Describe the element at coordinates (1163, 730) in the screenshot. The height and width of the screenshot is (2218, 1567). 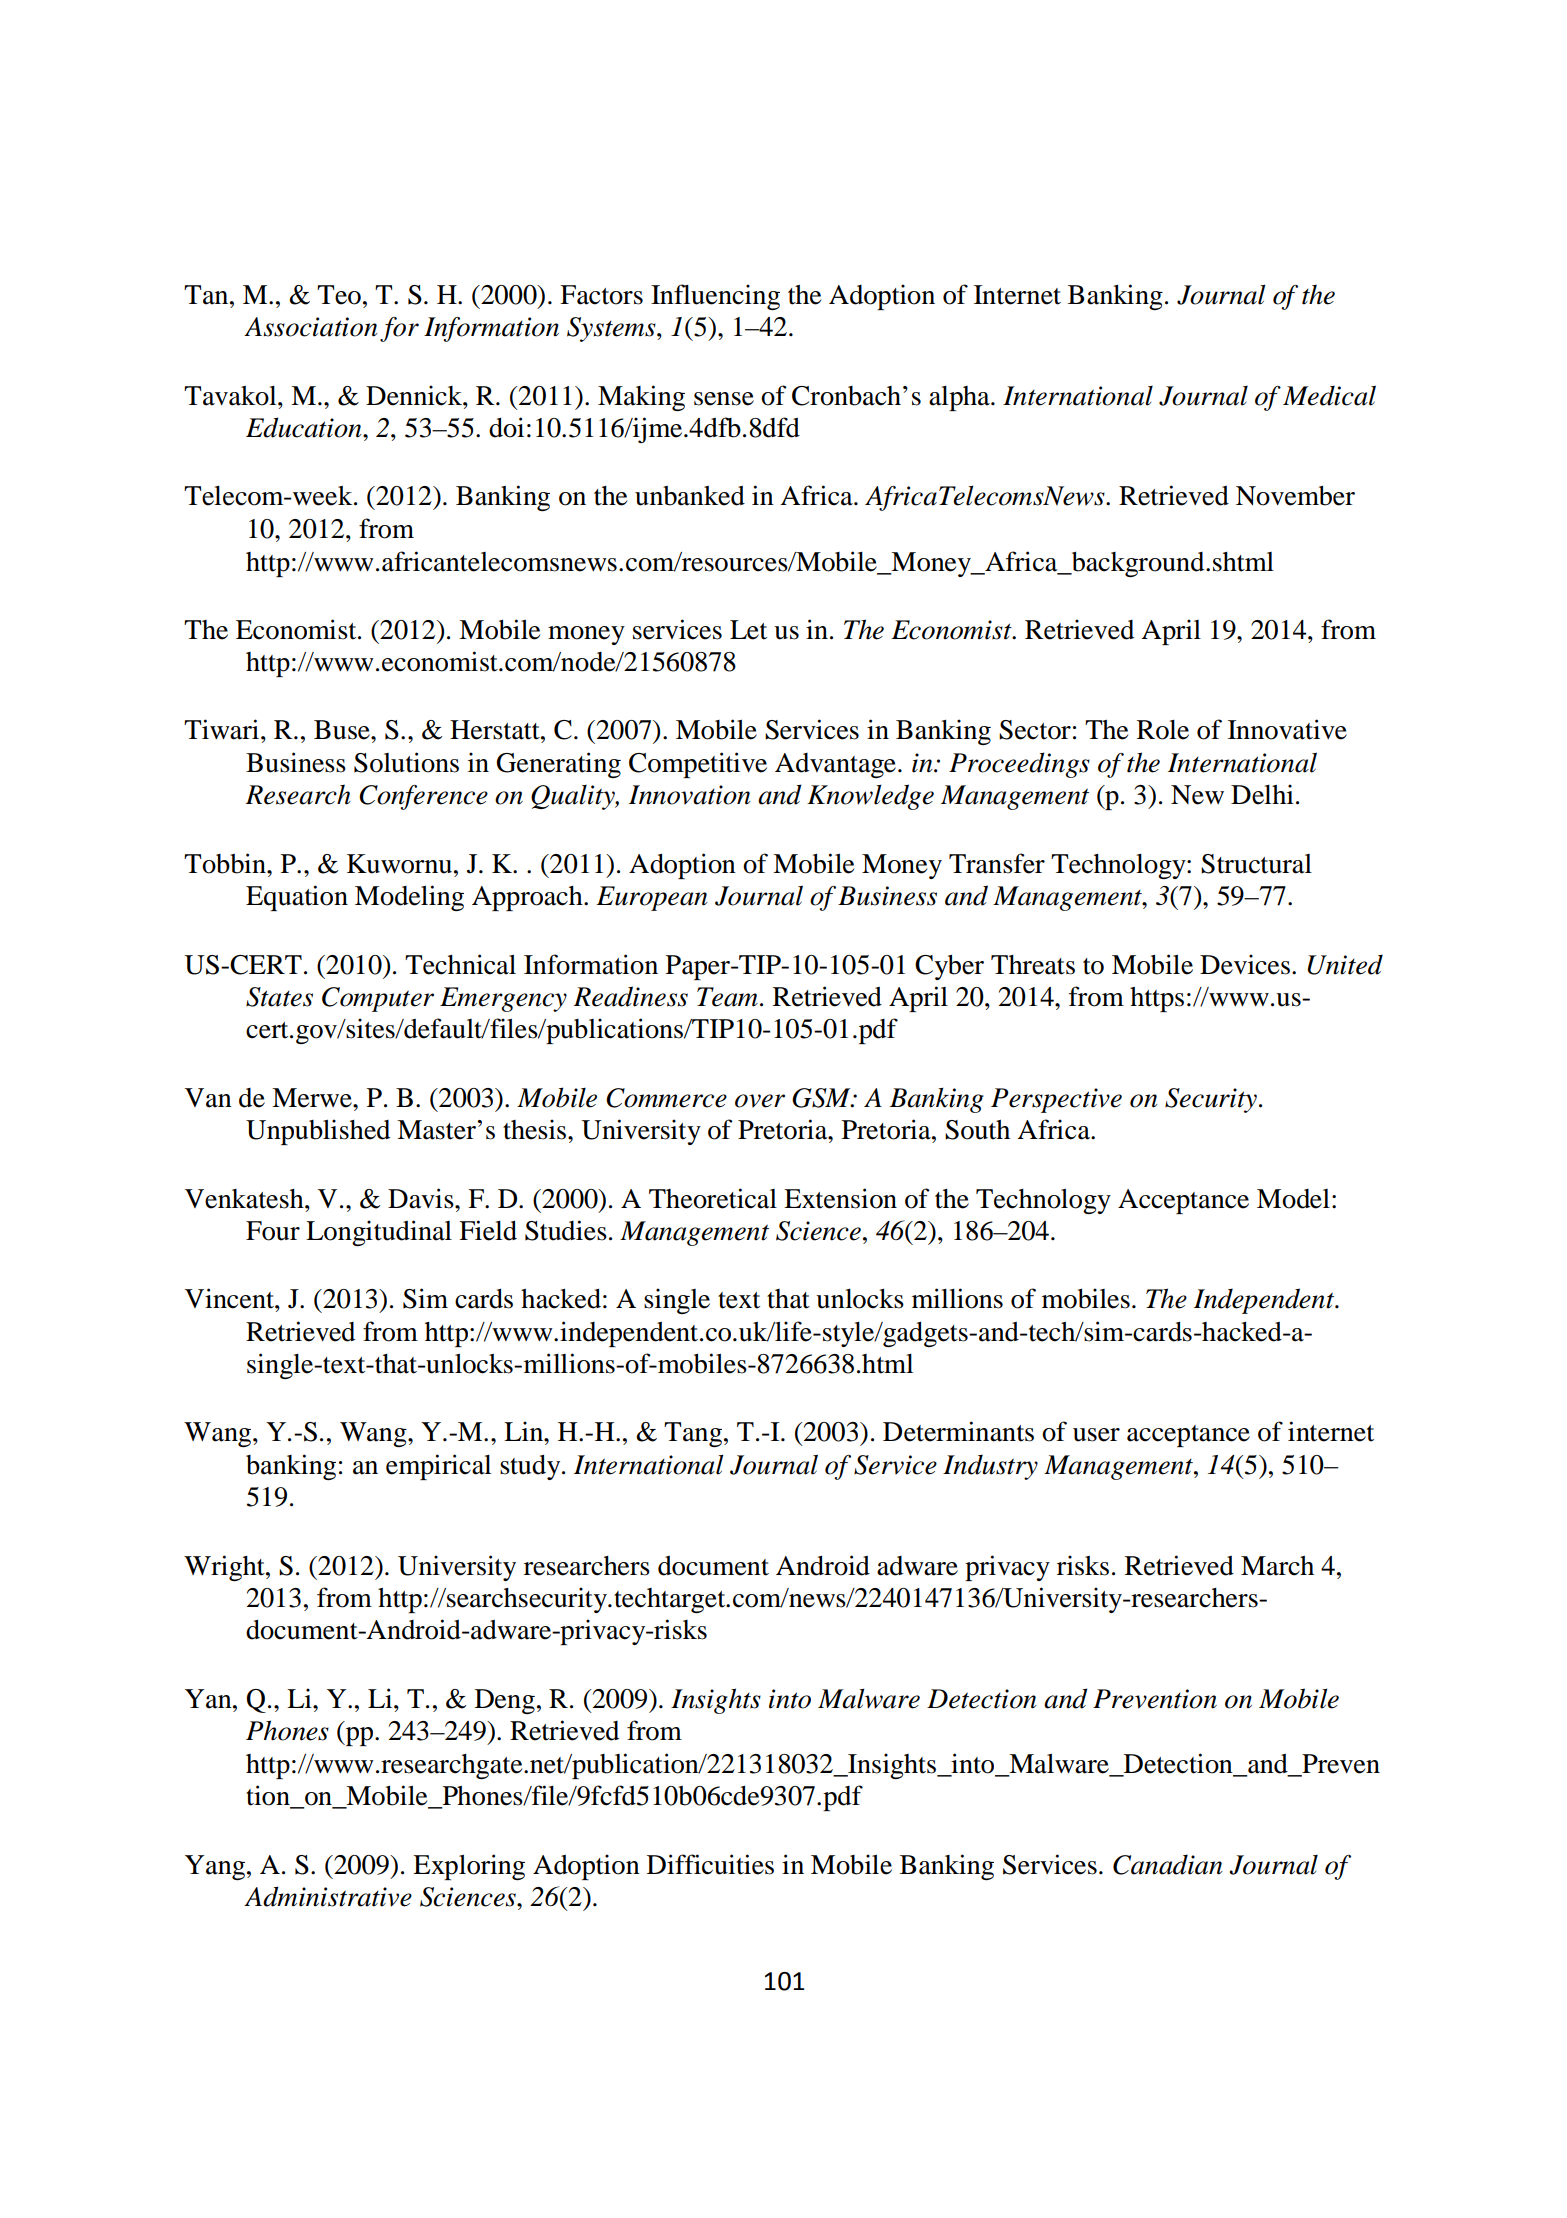
I see `Role` at that location.
